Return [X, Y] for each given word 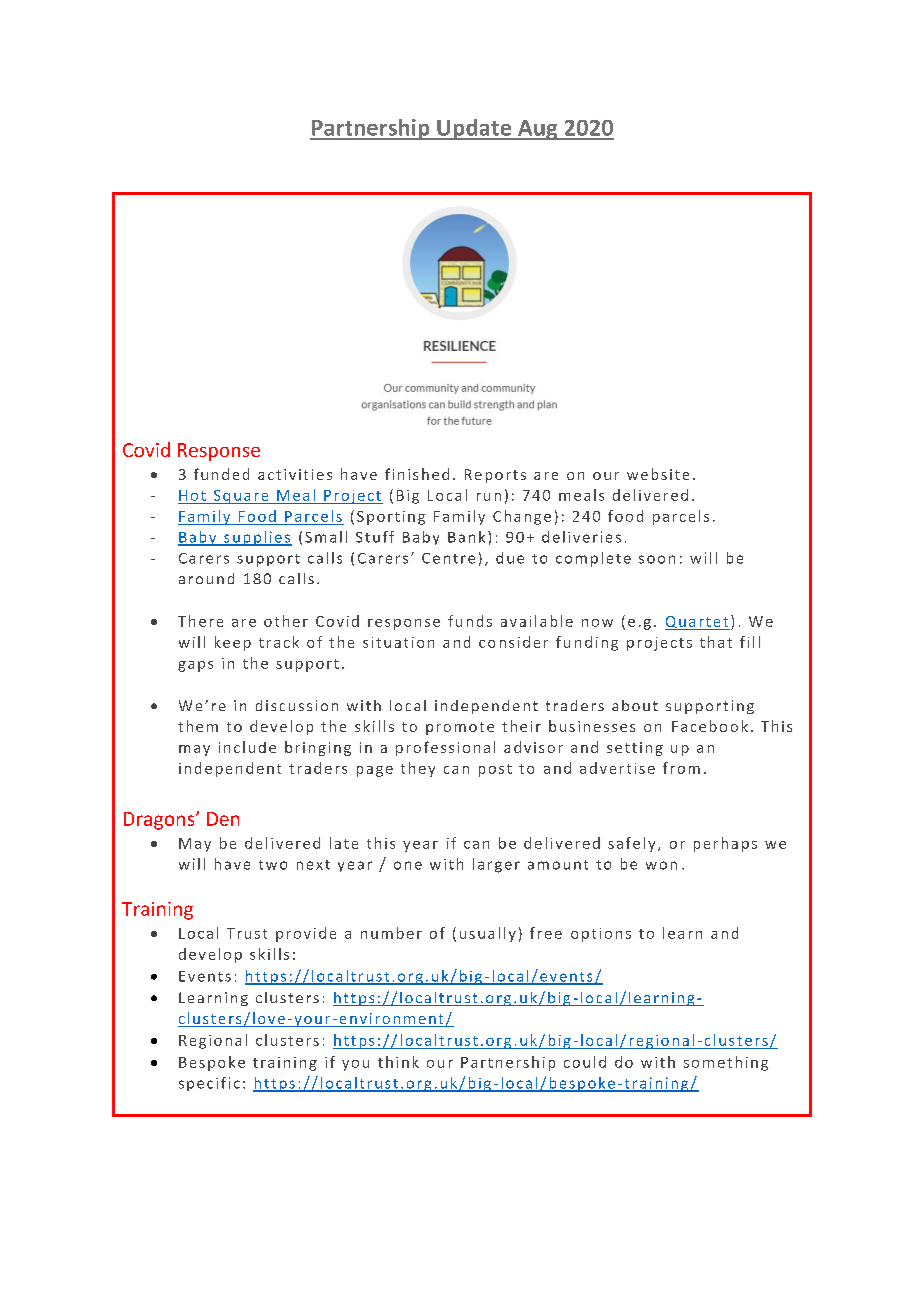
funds [470, 621]
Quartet [697, 623]
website [658, 474]
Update [474, 129]
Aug [538, 130]
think [398, 1062]
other [286, 621]
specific [209, 1084]
